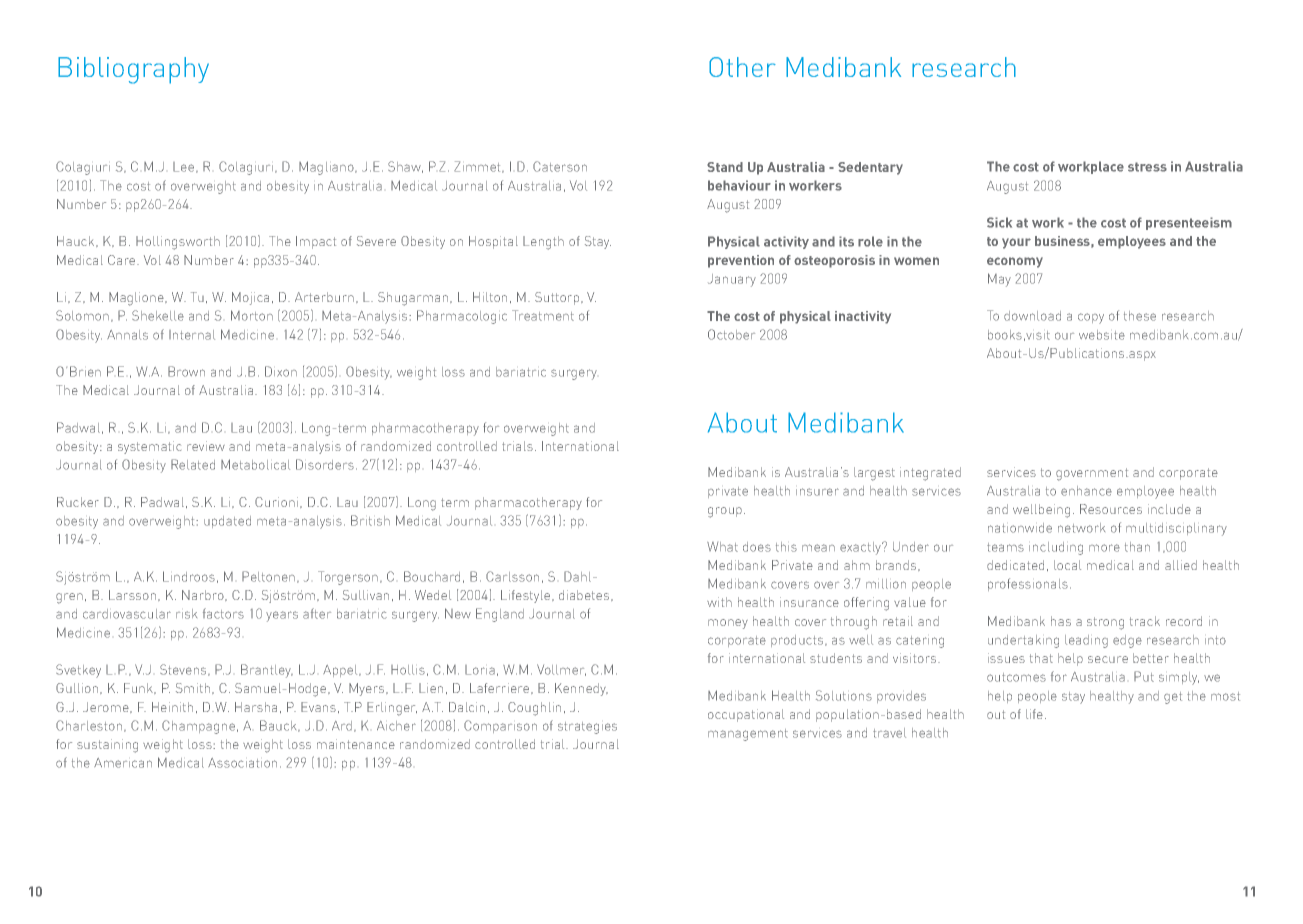  I want to click on strategies, so click(587, 728).
